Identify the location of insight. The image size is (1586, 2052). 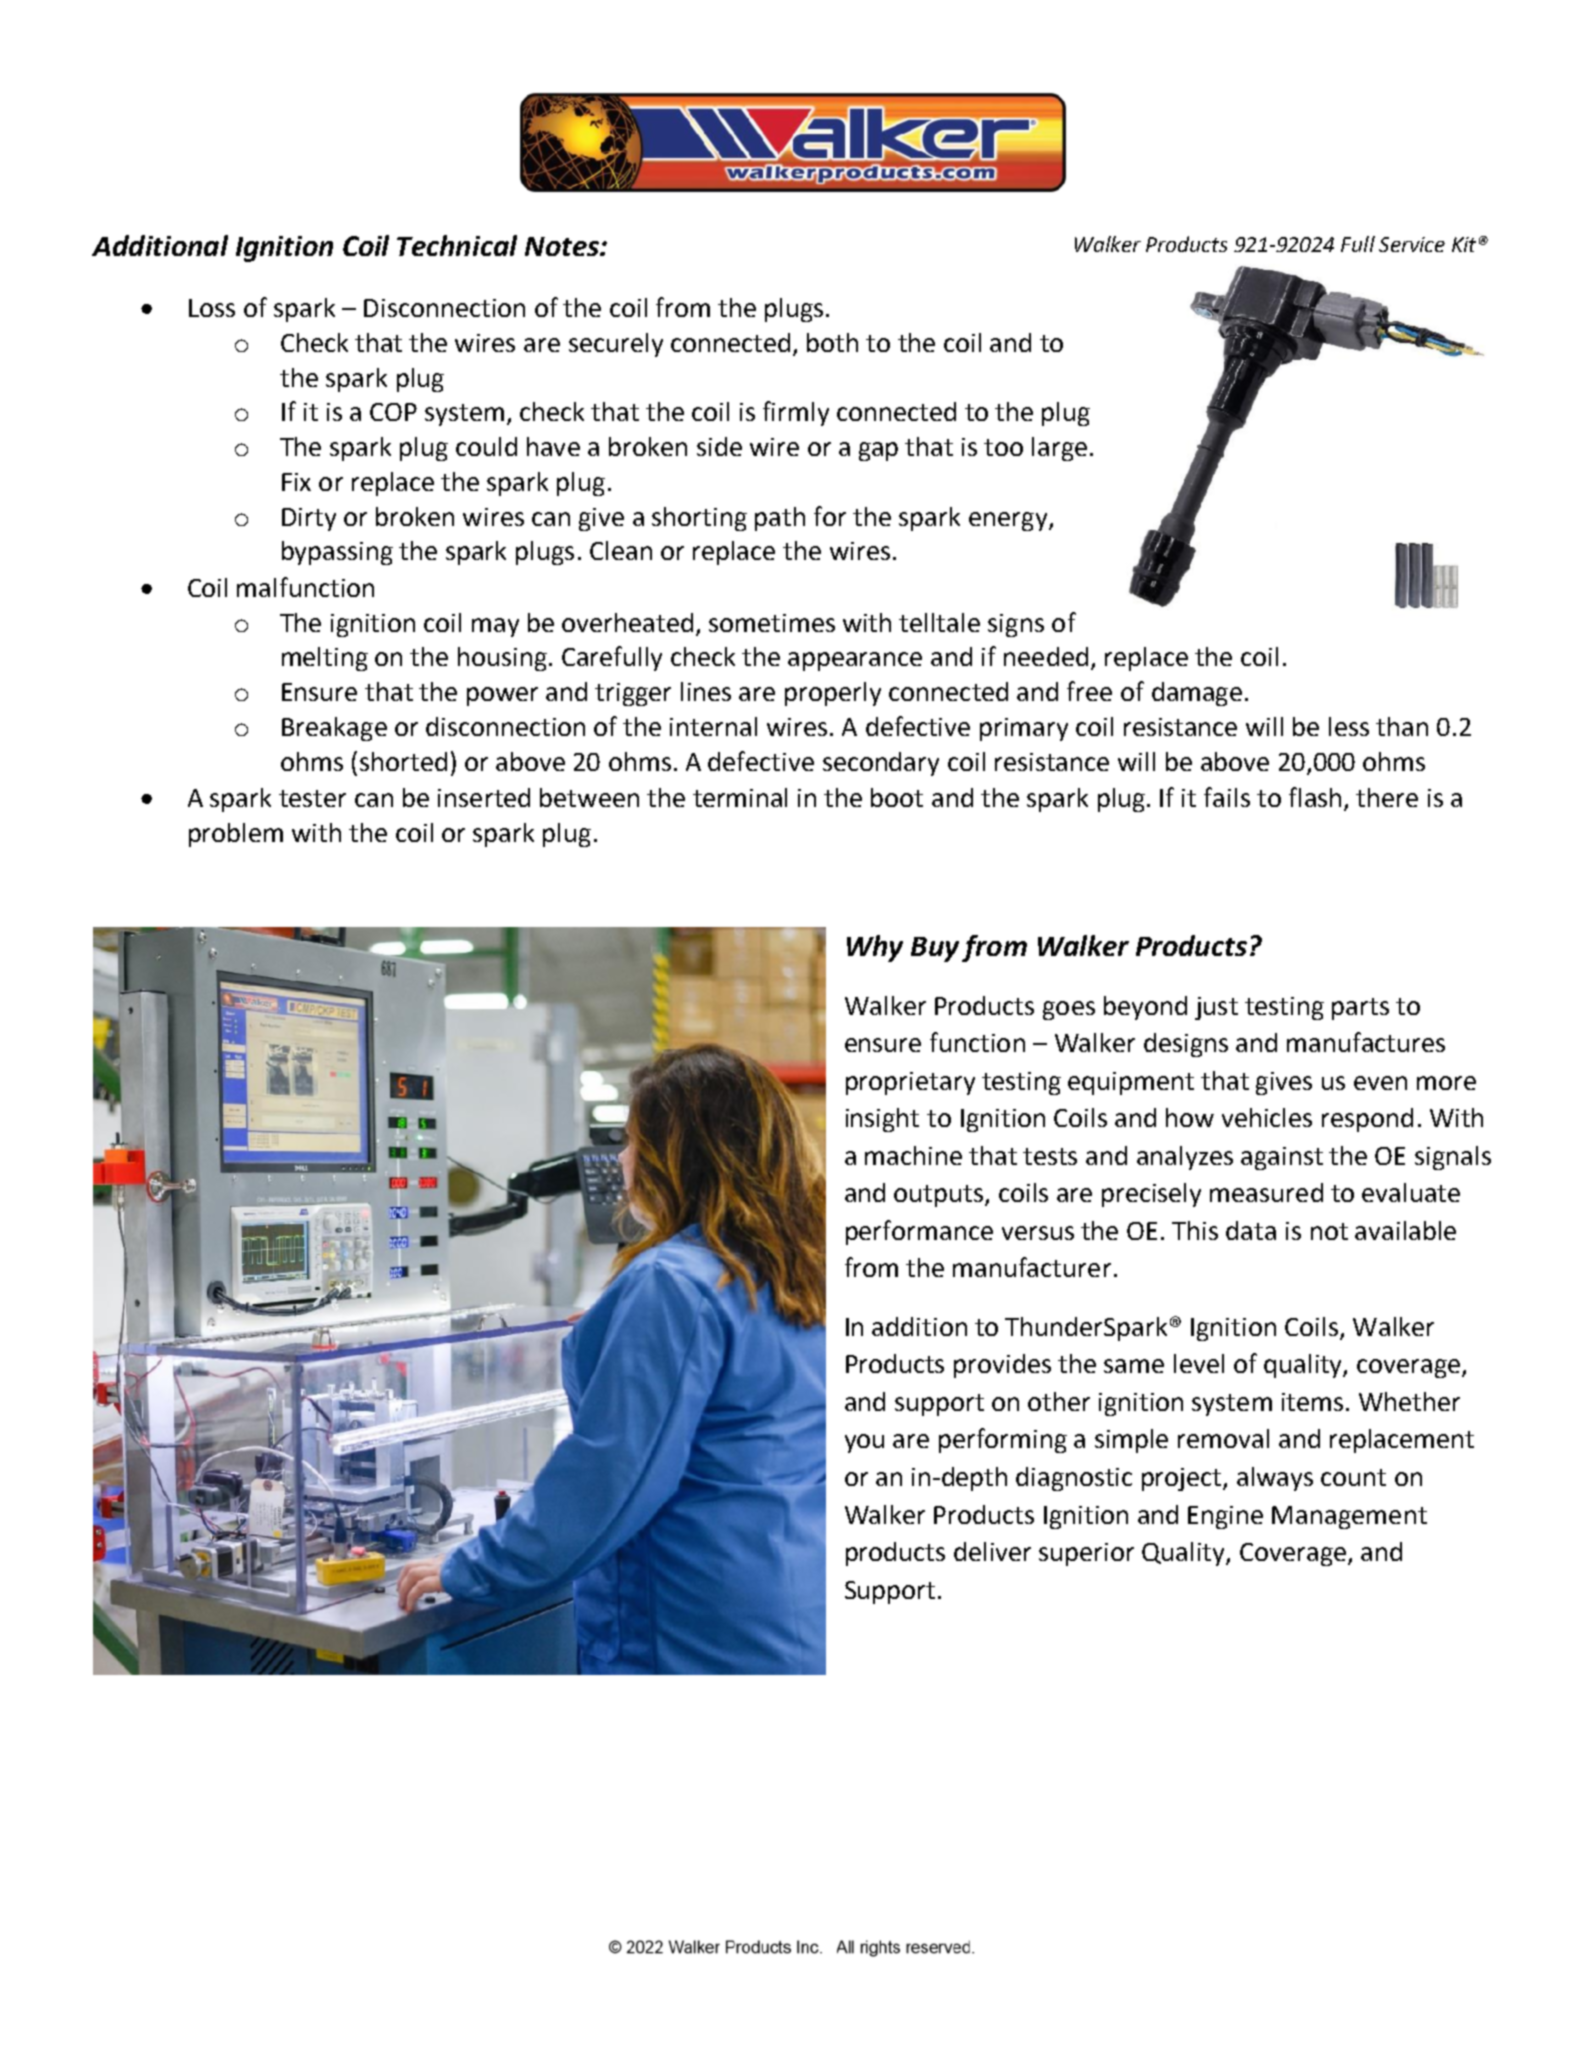
(882, 1120).
